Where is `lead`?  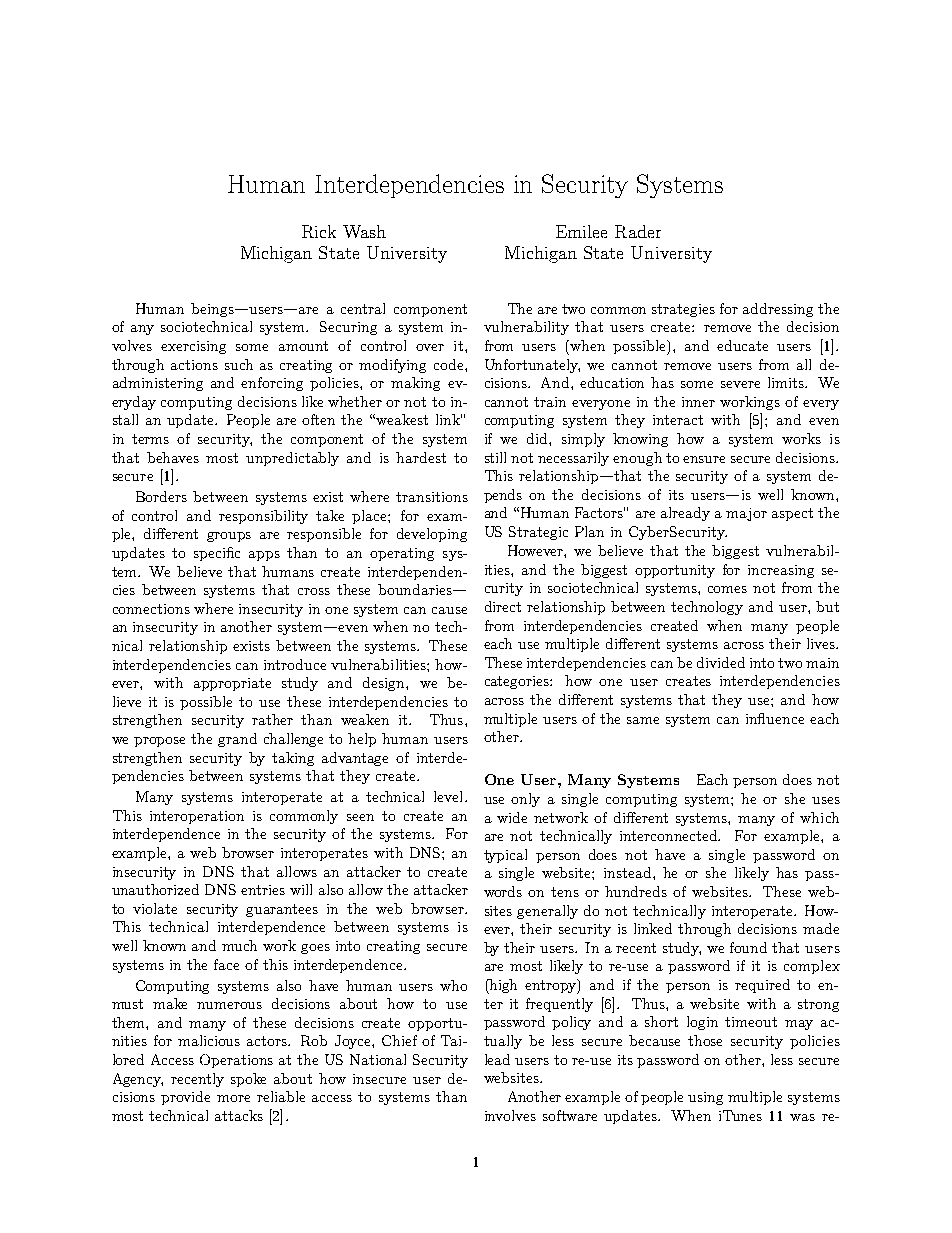 lead is located at coordinates (497, 1059).
